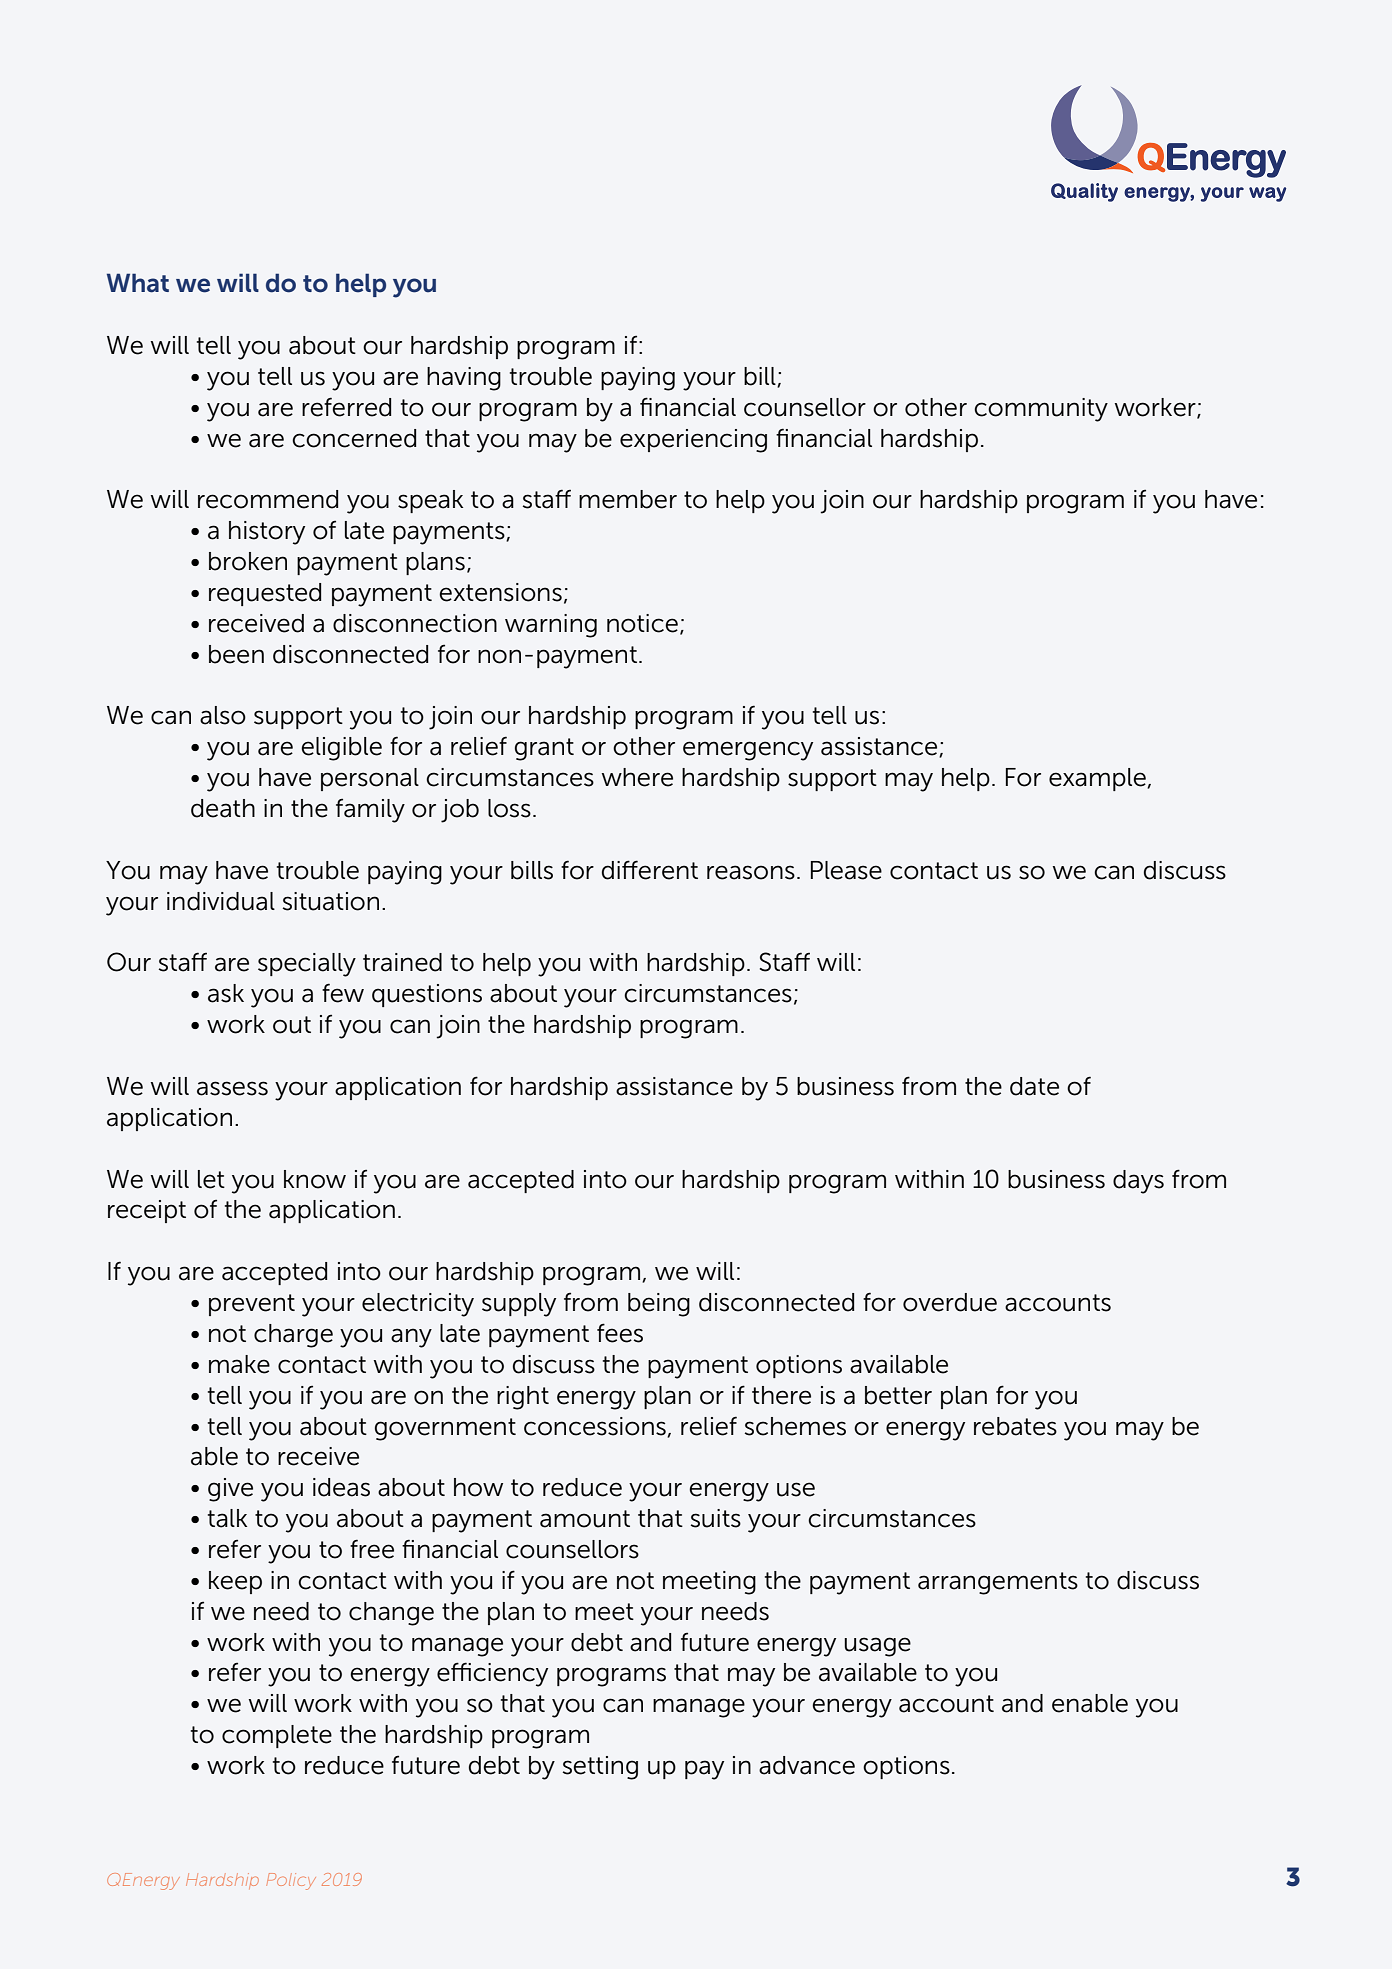 The image size is (1392, 1969). I want to click on What, so click(138, 283).
